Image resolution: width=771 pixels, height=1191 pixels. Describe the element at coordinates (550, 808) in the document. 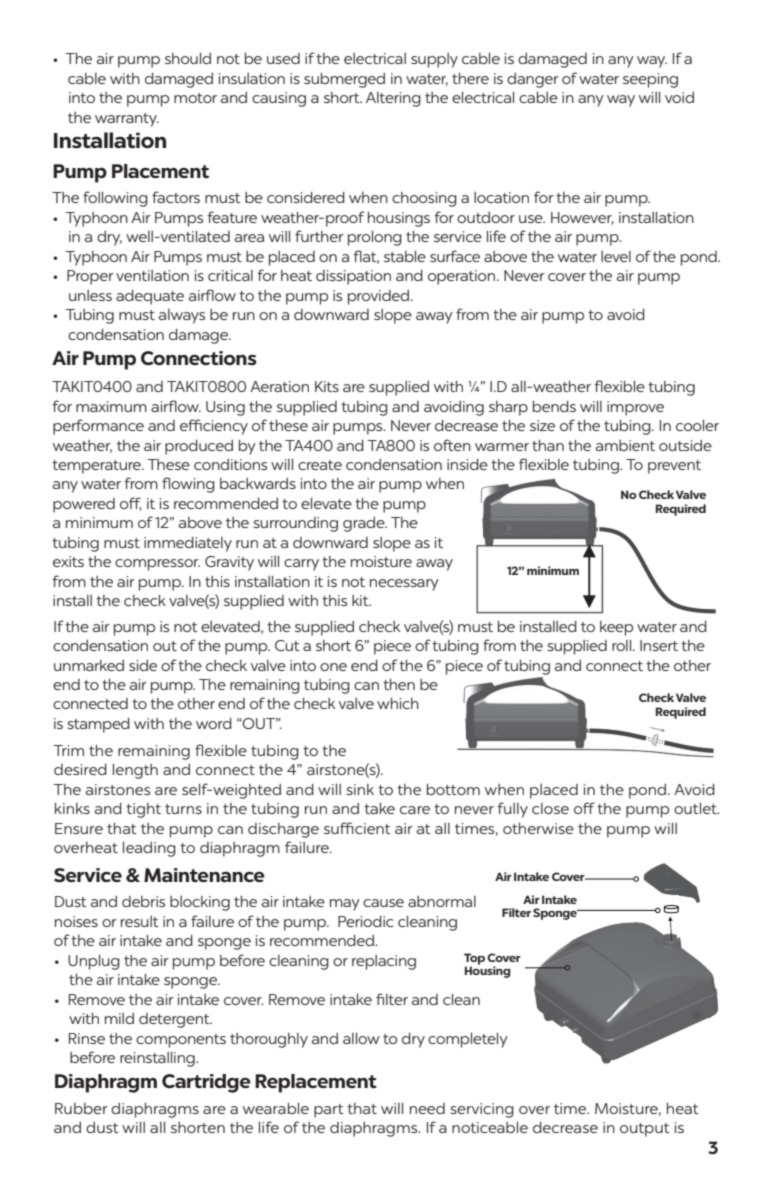

I see `close` at that location.
